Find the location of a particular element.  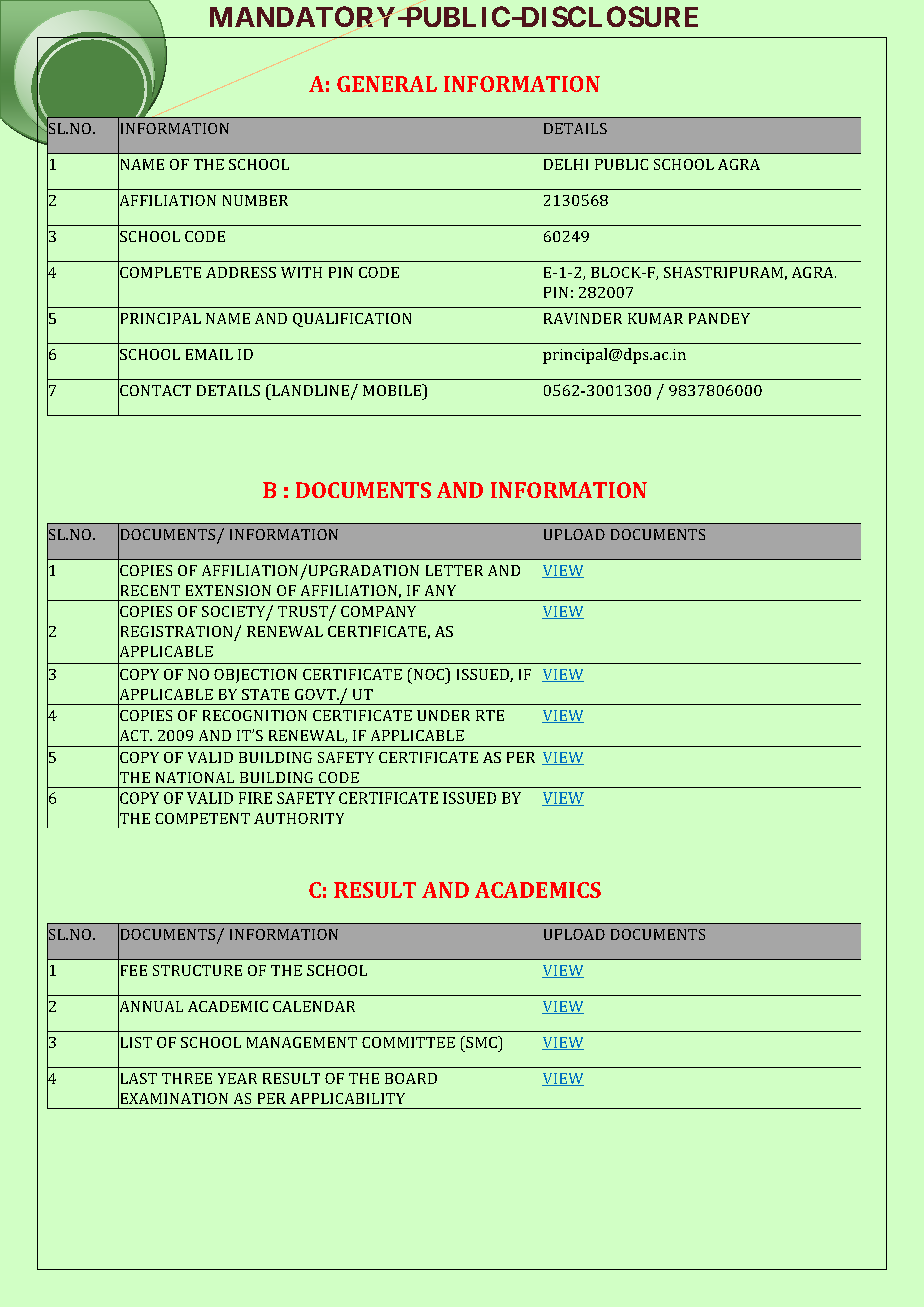

BOARD is located at coordinates (411, 1078).
